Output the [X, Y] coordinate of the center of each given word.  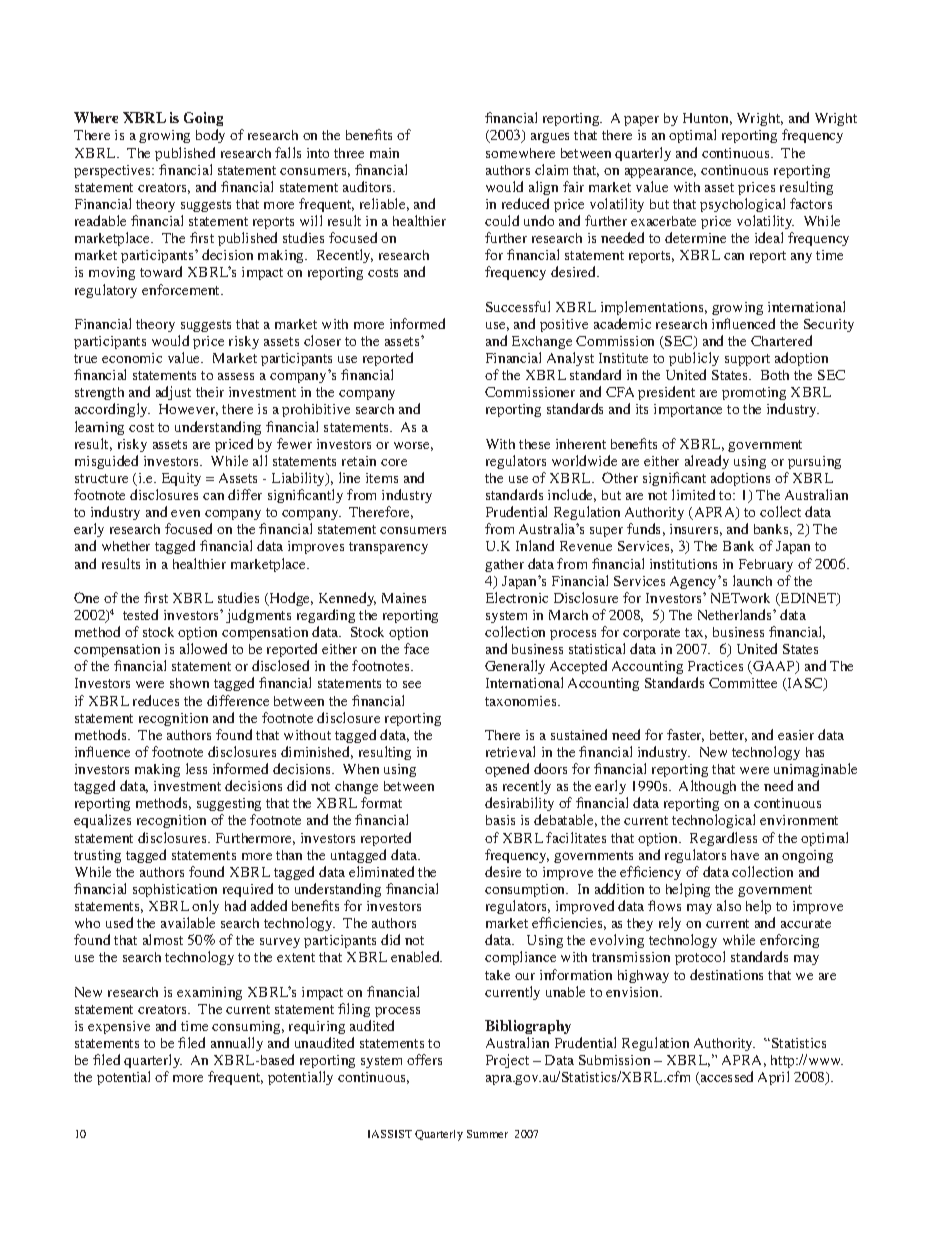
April [773, 1078]
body [210, 136]
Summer [487, 1134]
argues [550, 138]
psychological [742, 205]
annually [237, 1044]
